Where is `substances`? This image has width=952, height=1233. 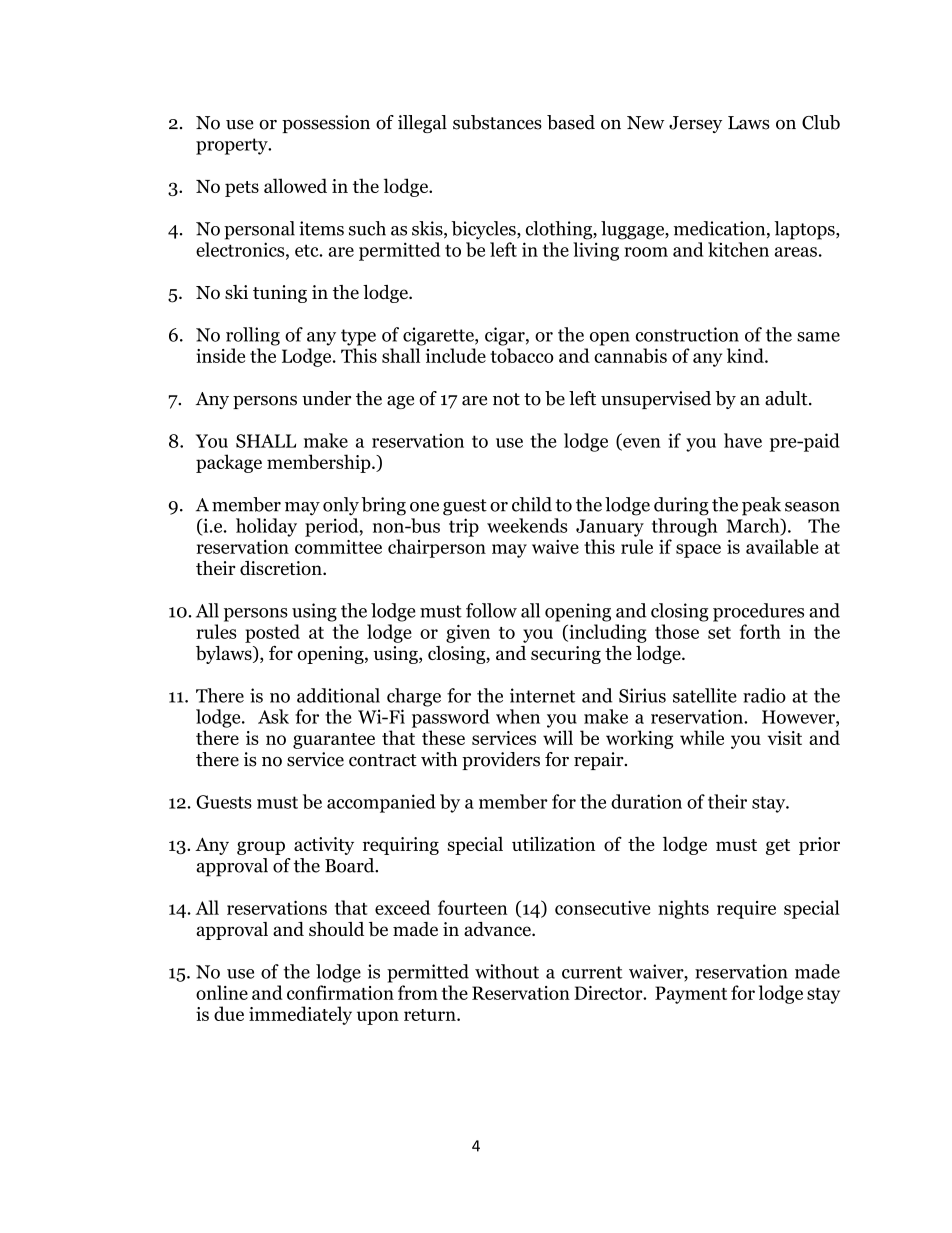
substances is located at coordinates (497, 122).
